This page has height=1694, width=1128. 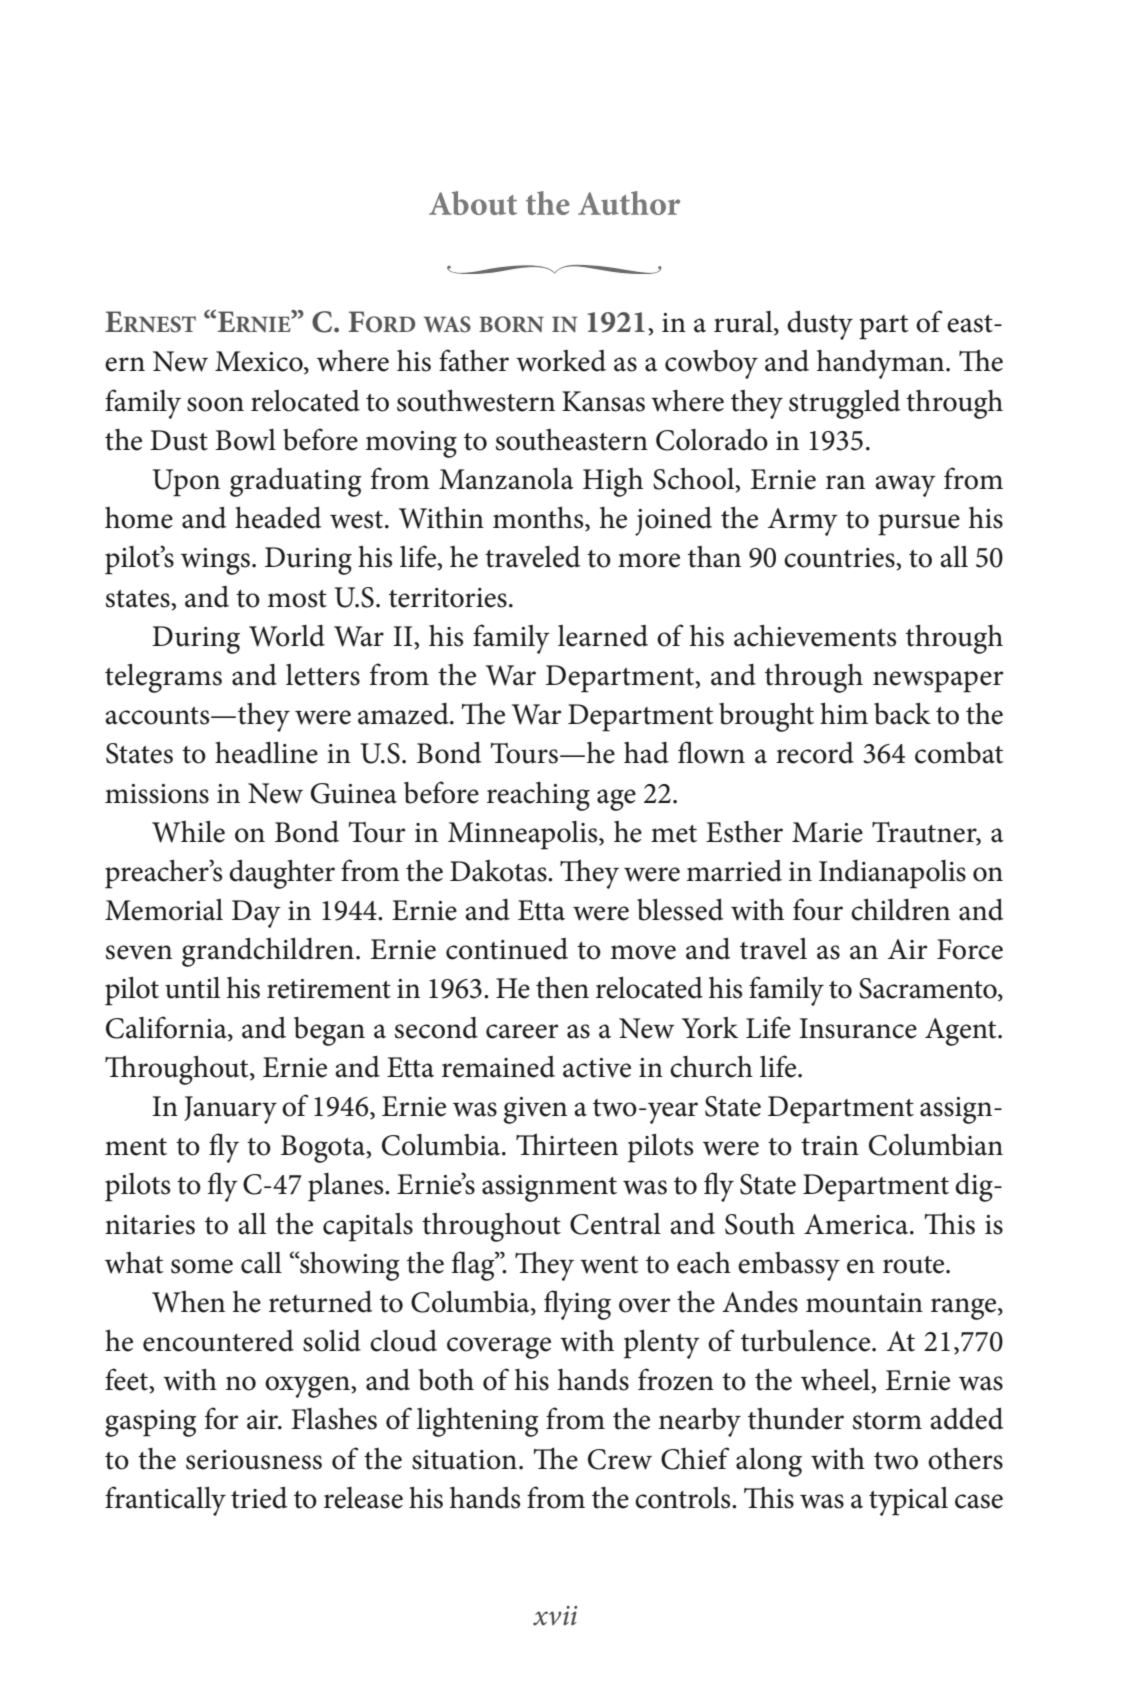 I want to click on handyman, so click(x=882, y=364).
